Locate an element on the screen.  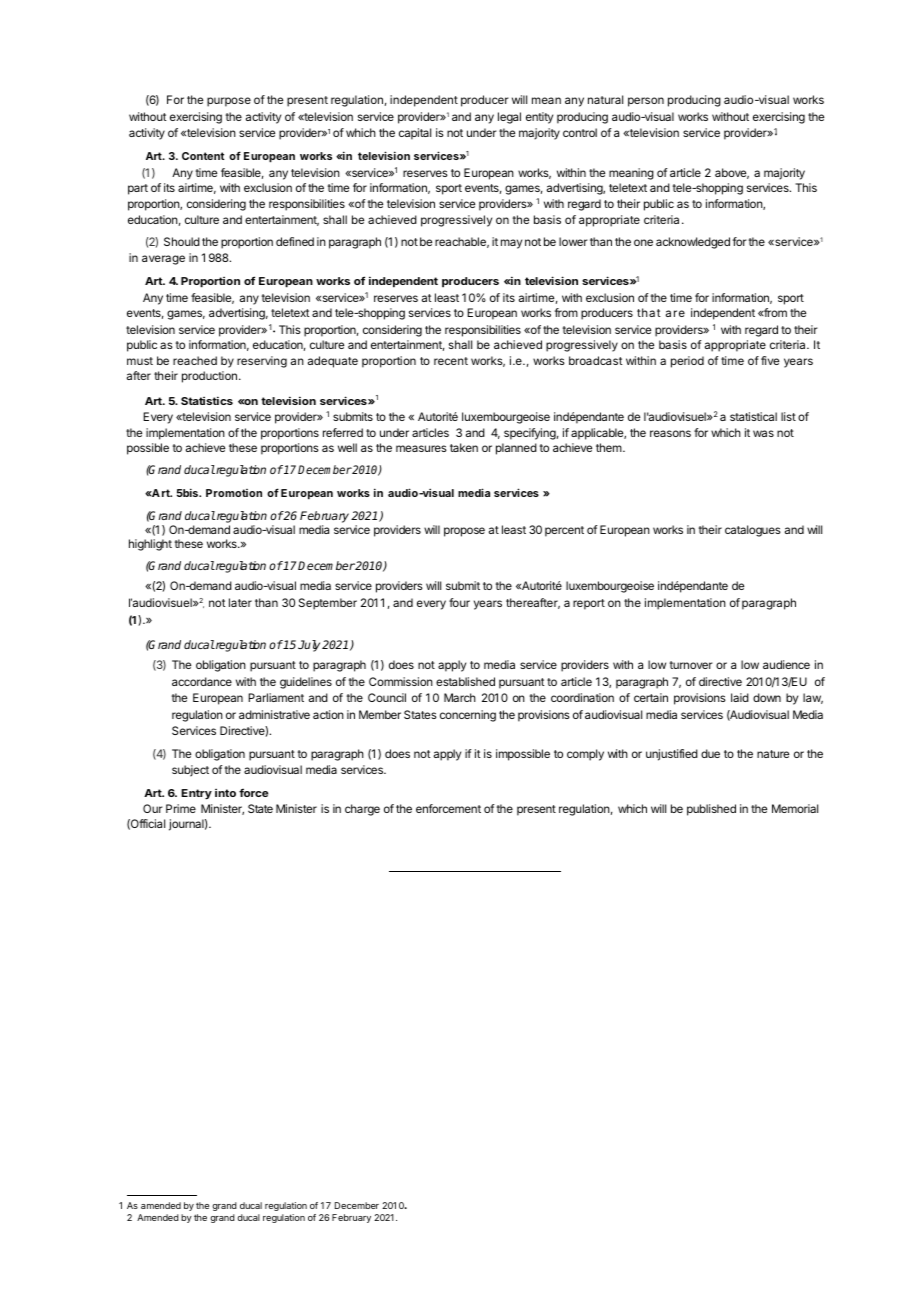
catalogues is located at coordinates (753, 531).
